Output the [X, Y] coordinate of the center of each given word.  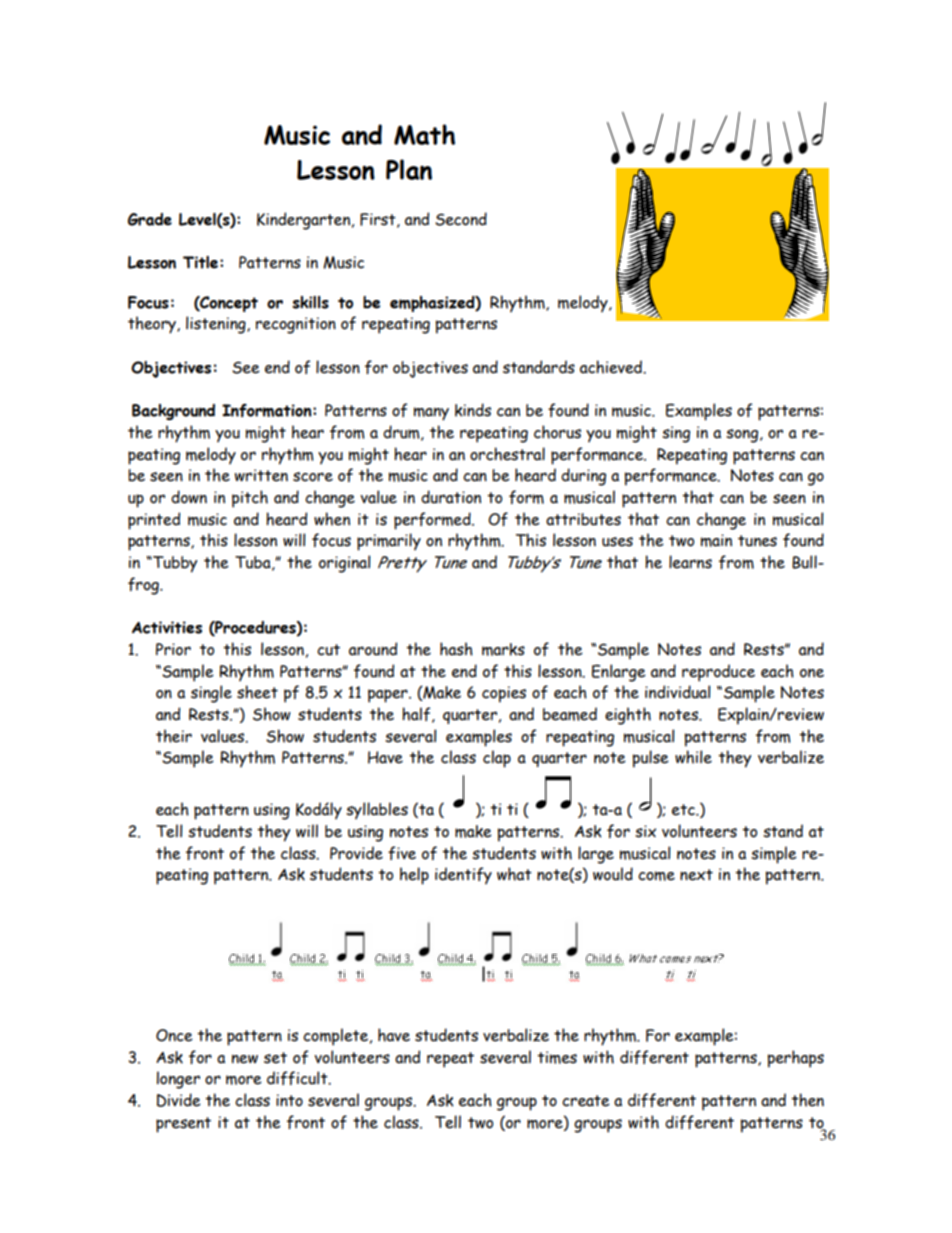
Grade [150, 219]
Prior [173, 649]
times [557, 1057]
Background [173, 412]
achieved [612, 367]
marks [503, 649]
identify [463, 875]
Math [424, 134]
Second [461, 219]
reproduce [718, 673]
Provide [356, 853]
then [807, 1100]
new [245, 1059]
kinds [473, 410]
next [696, 875]
